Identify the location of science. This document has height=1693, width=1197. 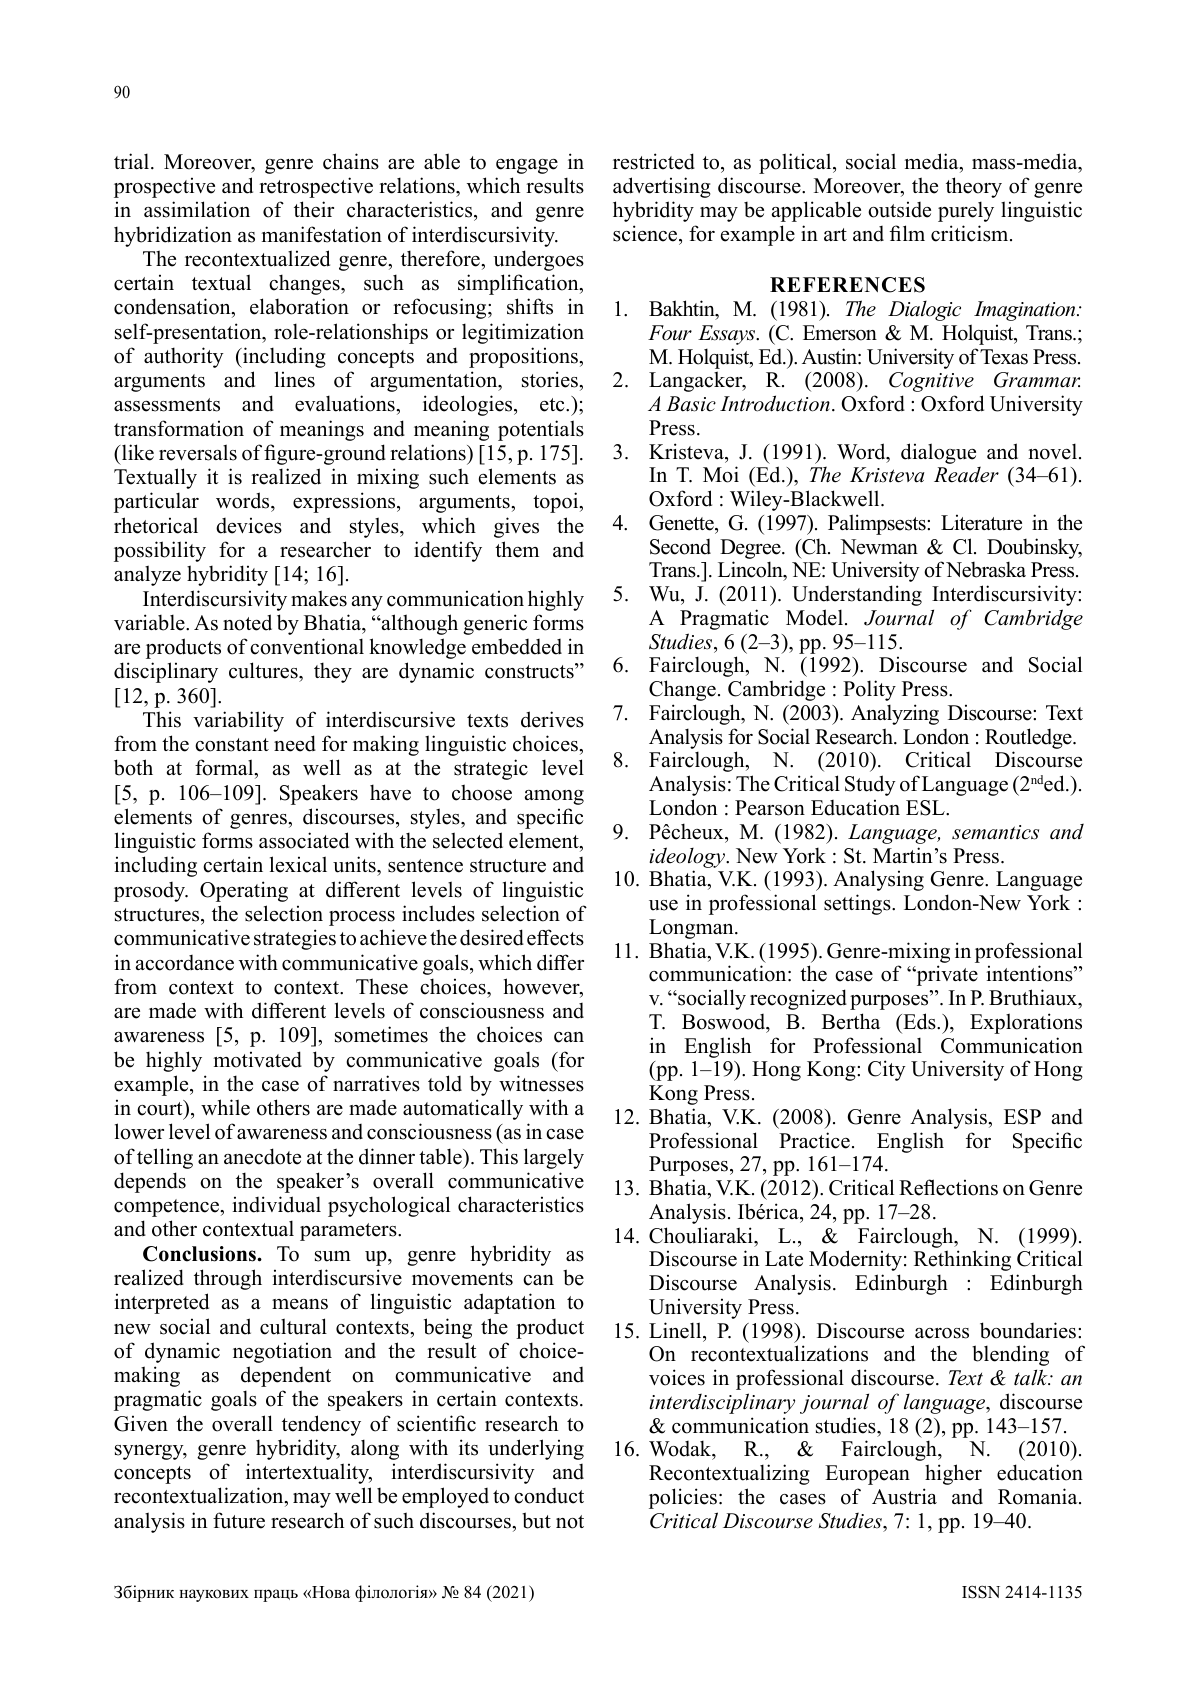
(646, 233).
